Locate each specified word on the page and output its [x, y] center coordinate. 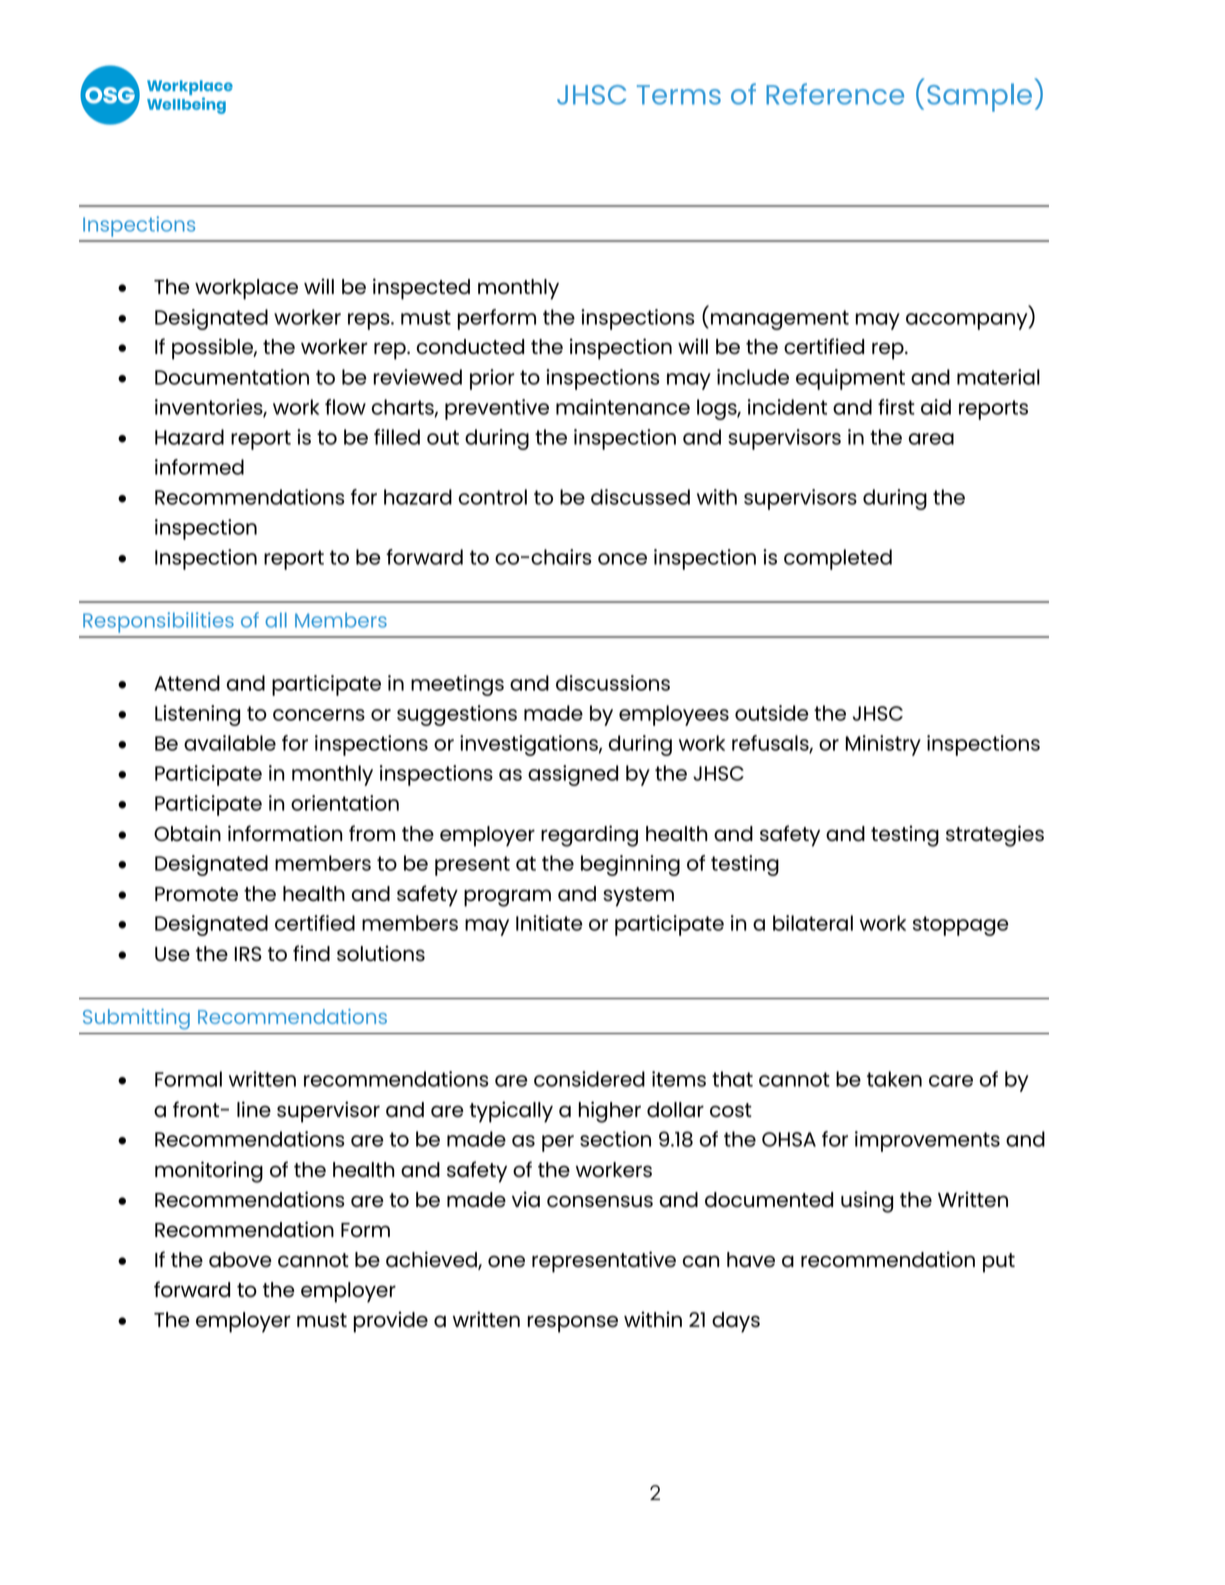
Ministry [883, 745]
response [573, 1324]
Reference [835, 94]
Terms [679, 95]
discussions [613, 683]
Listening [197, 715]
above [240, 1260]
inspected [421, 289]
